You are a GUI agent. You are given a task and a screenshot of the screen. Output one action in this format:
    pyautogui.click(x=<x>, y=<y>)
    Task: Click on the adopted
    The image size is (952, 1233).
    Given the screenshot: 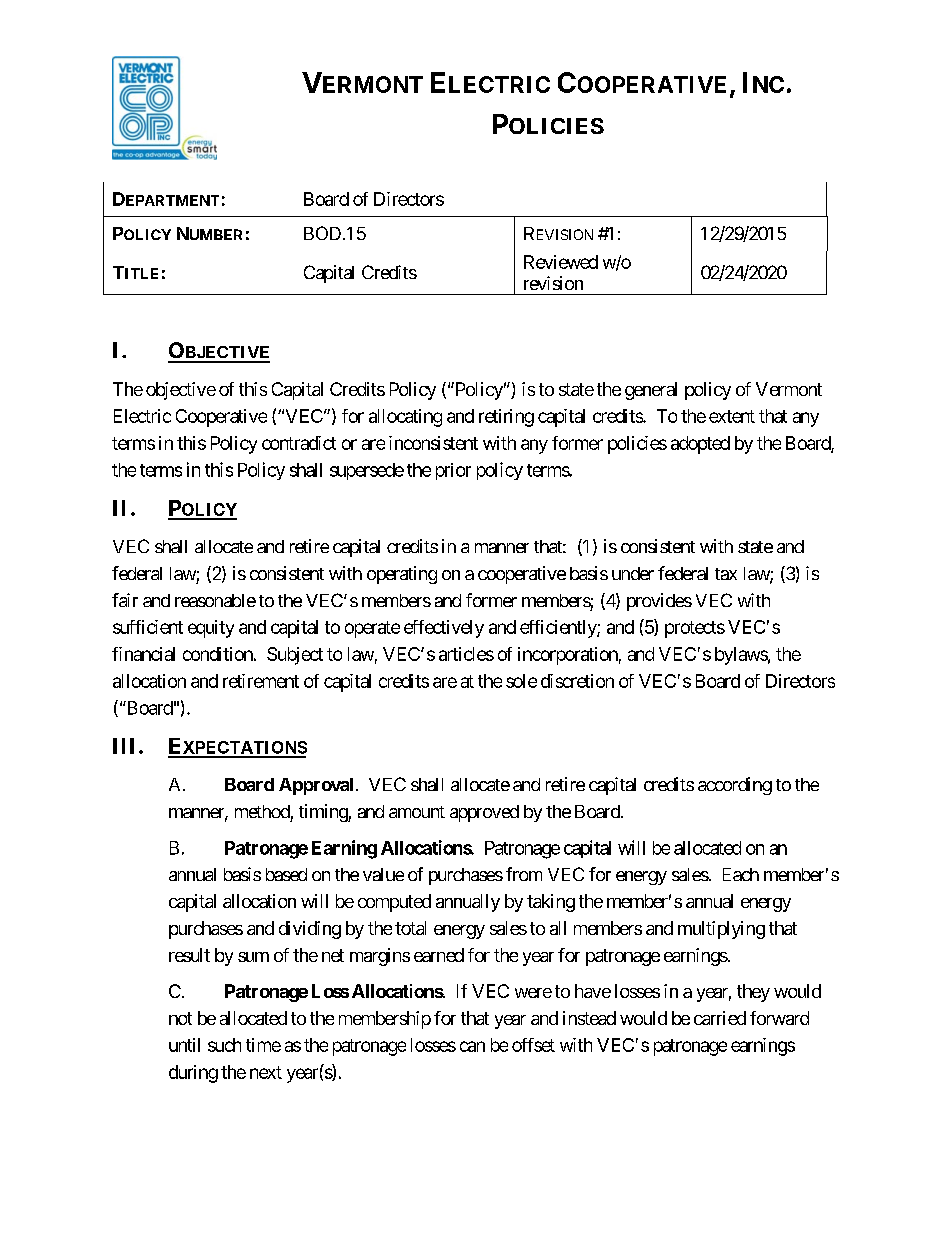 What is the action you would take?
    pyautogui.click(x=700, y=445)
